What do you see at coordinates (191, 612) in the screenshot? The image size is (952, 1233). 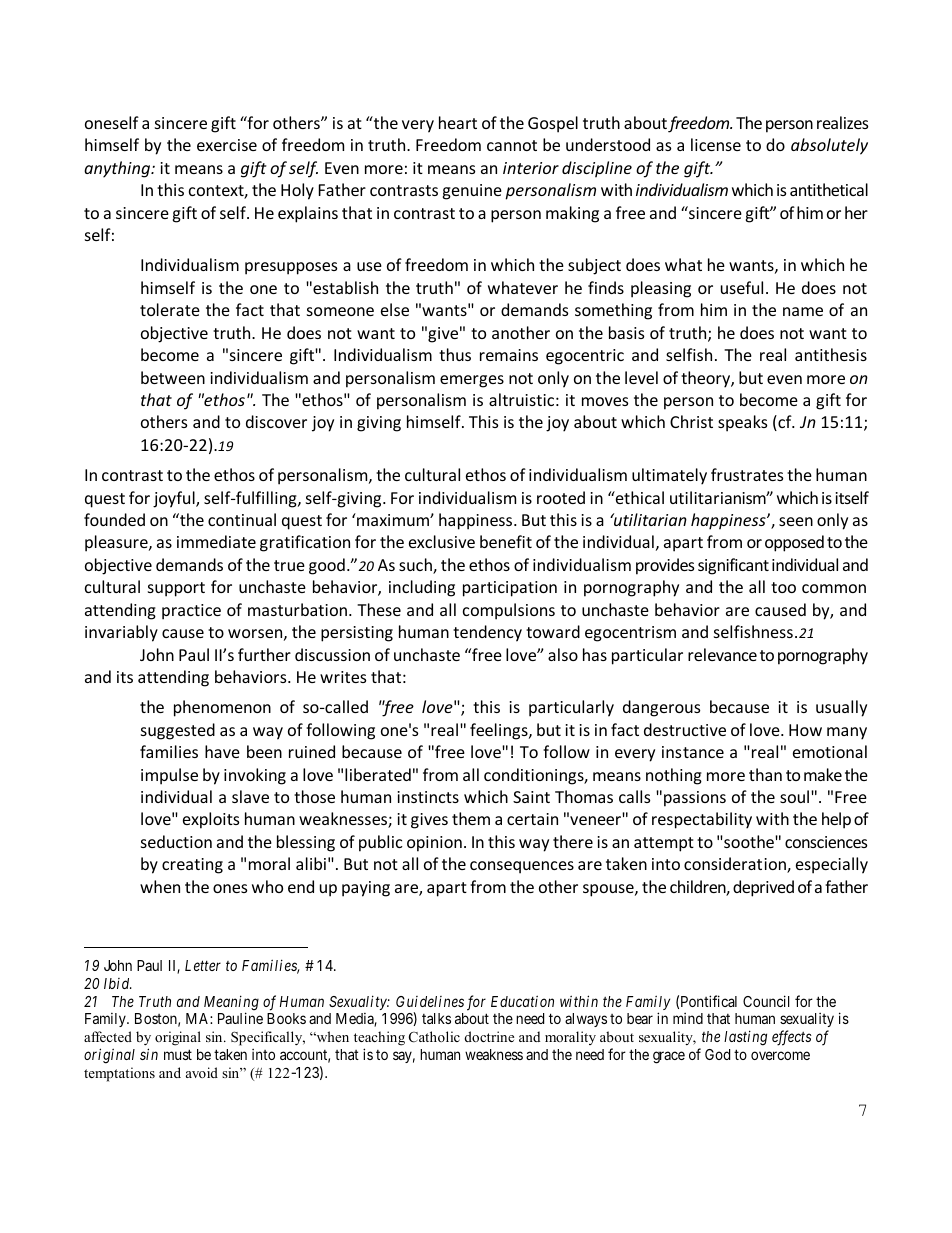 I see `practice` at bounding box center [191, 612].
